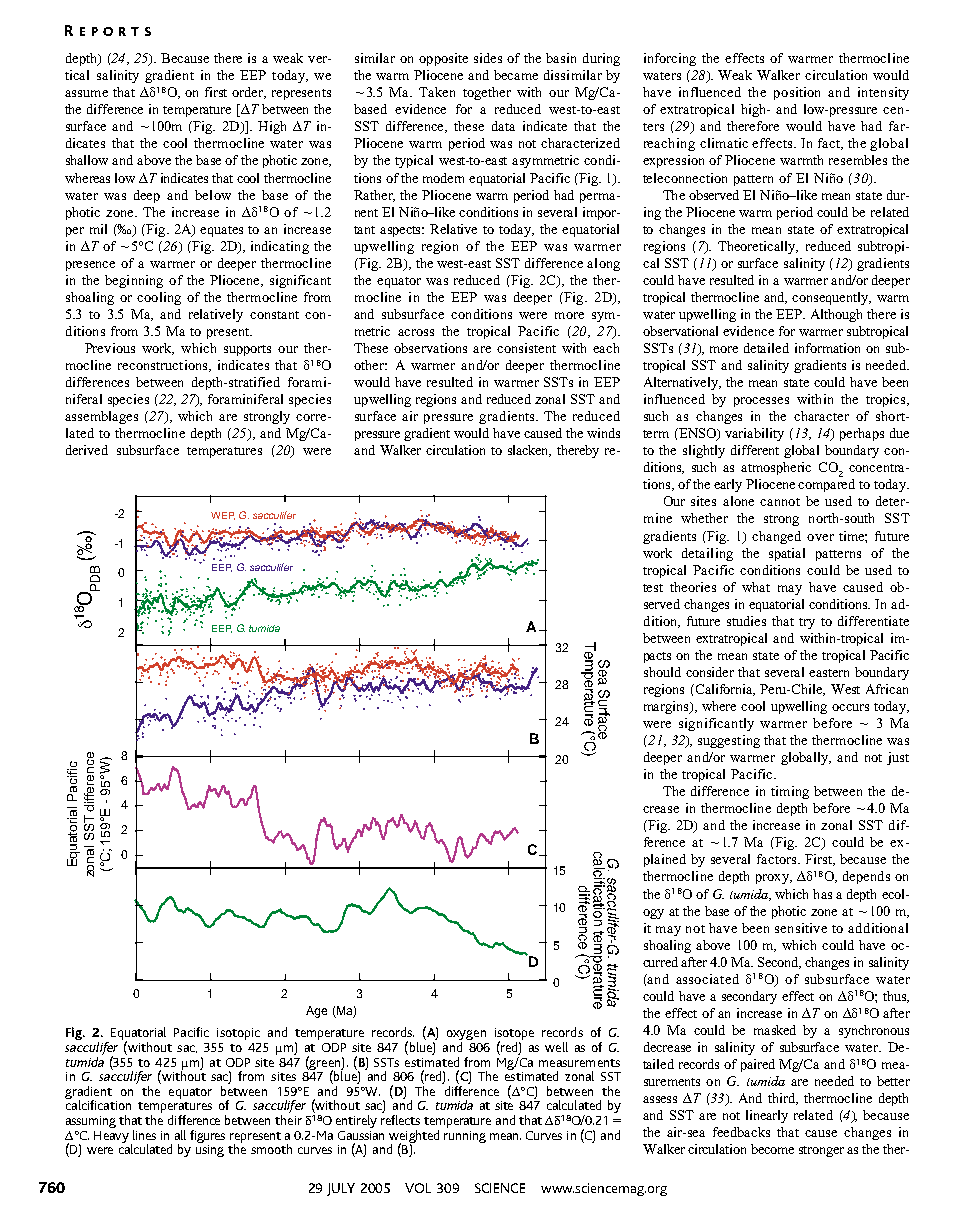 Image resolution: width=968 pixels, height=1232 pixels. I want to click on became, so click(516, 75).
